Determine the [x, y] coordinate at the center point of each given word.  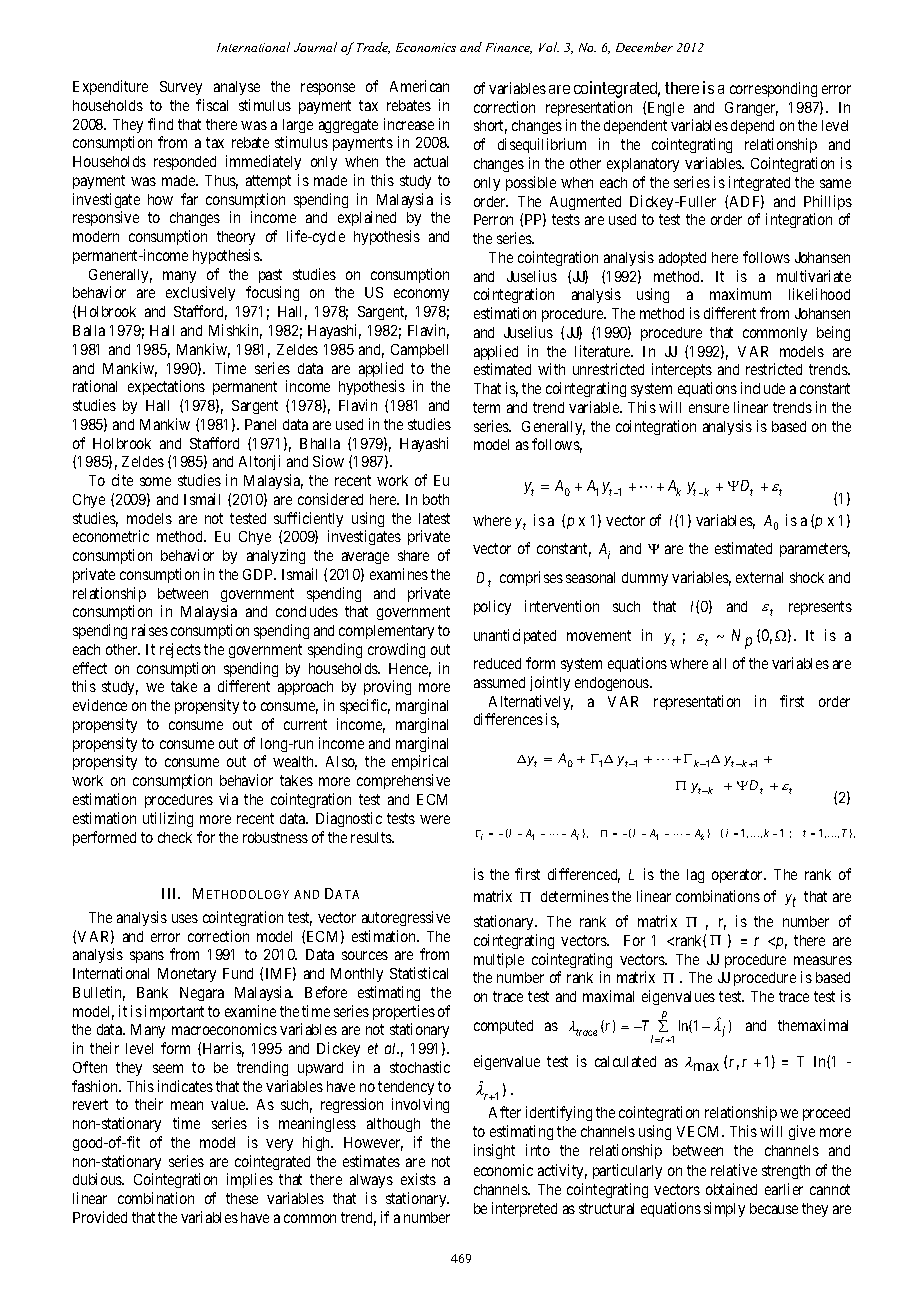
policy [492, 607]
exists [418, 1179]
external [759, 577]
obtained [731, 1189]
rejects [180, 650]
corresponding [773, 89]
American [419, 86]
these [242, 1198]
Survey [181, 88]
